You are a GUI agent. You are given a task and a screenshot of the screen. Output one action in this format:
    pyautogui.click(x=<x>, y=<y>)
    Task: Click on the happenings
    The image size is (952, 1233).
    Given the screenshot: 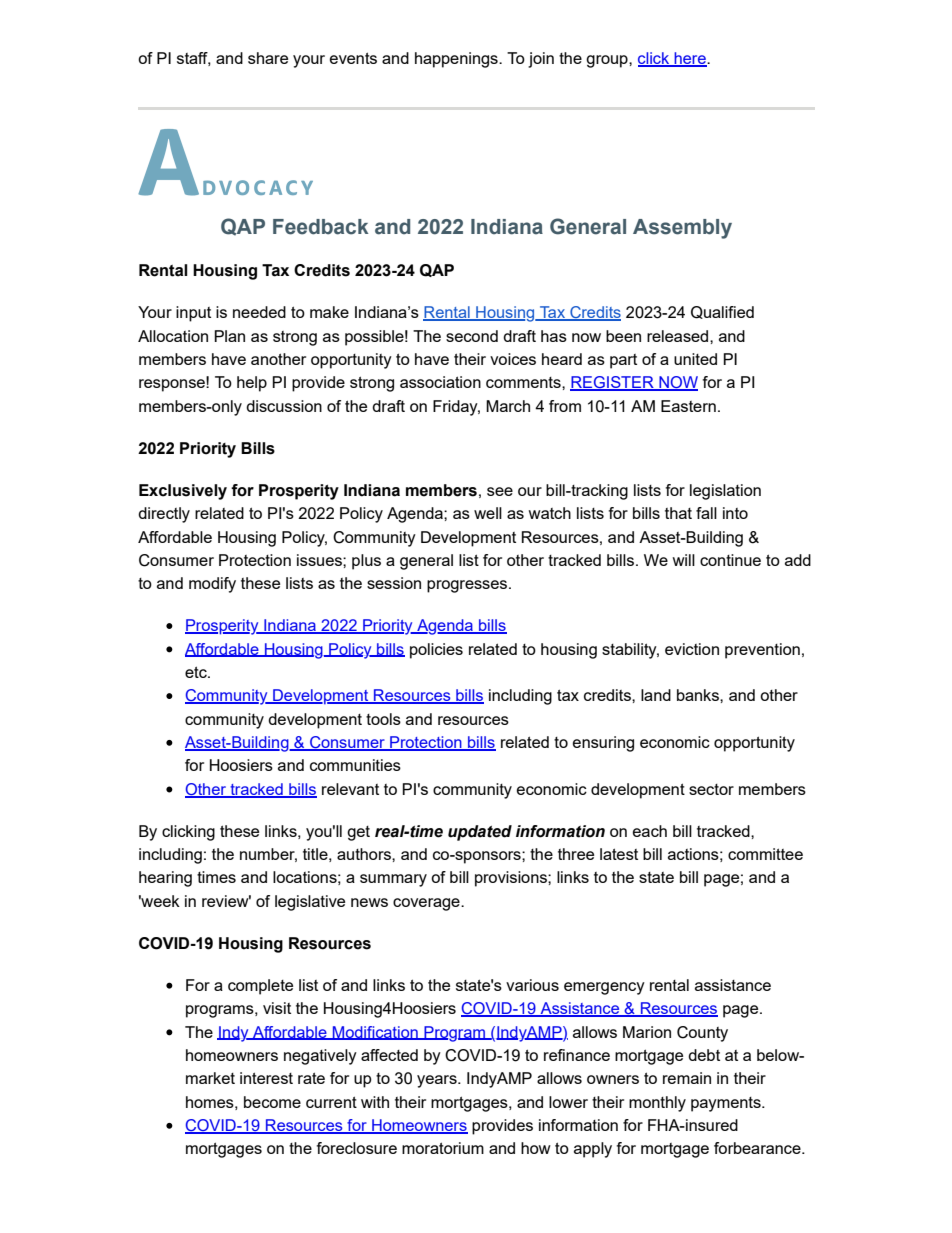 What is the action you would take?
    pyautogui.click(x=457, y=60)
